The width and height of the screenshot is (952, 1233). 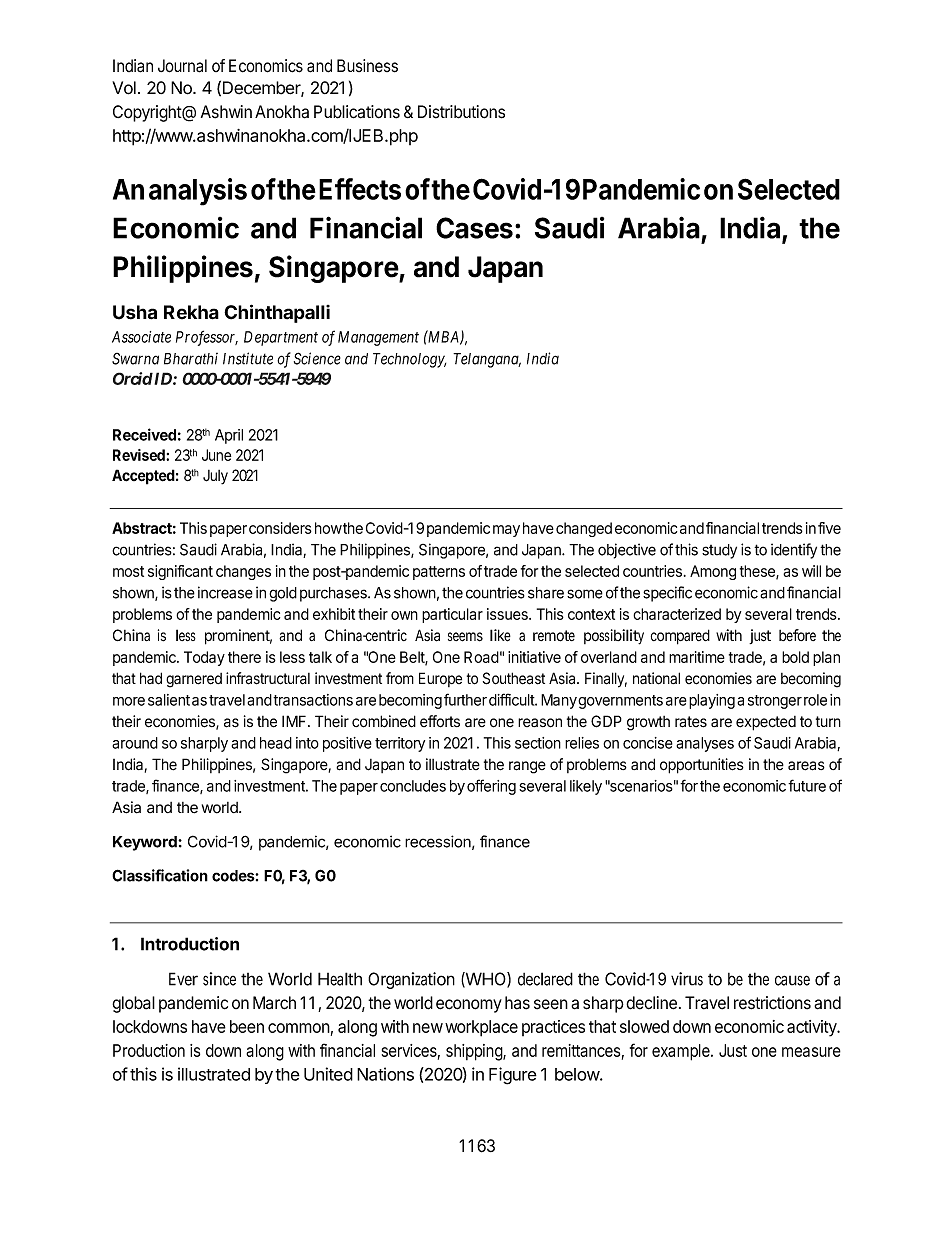 I want to click on Cases, so click(x=474, y=228).
